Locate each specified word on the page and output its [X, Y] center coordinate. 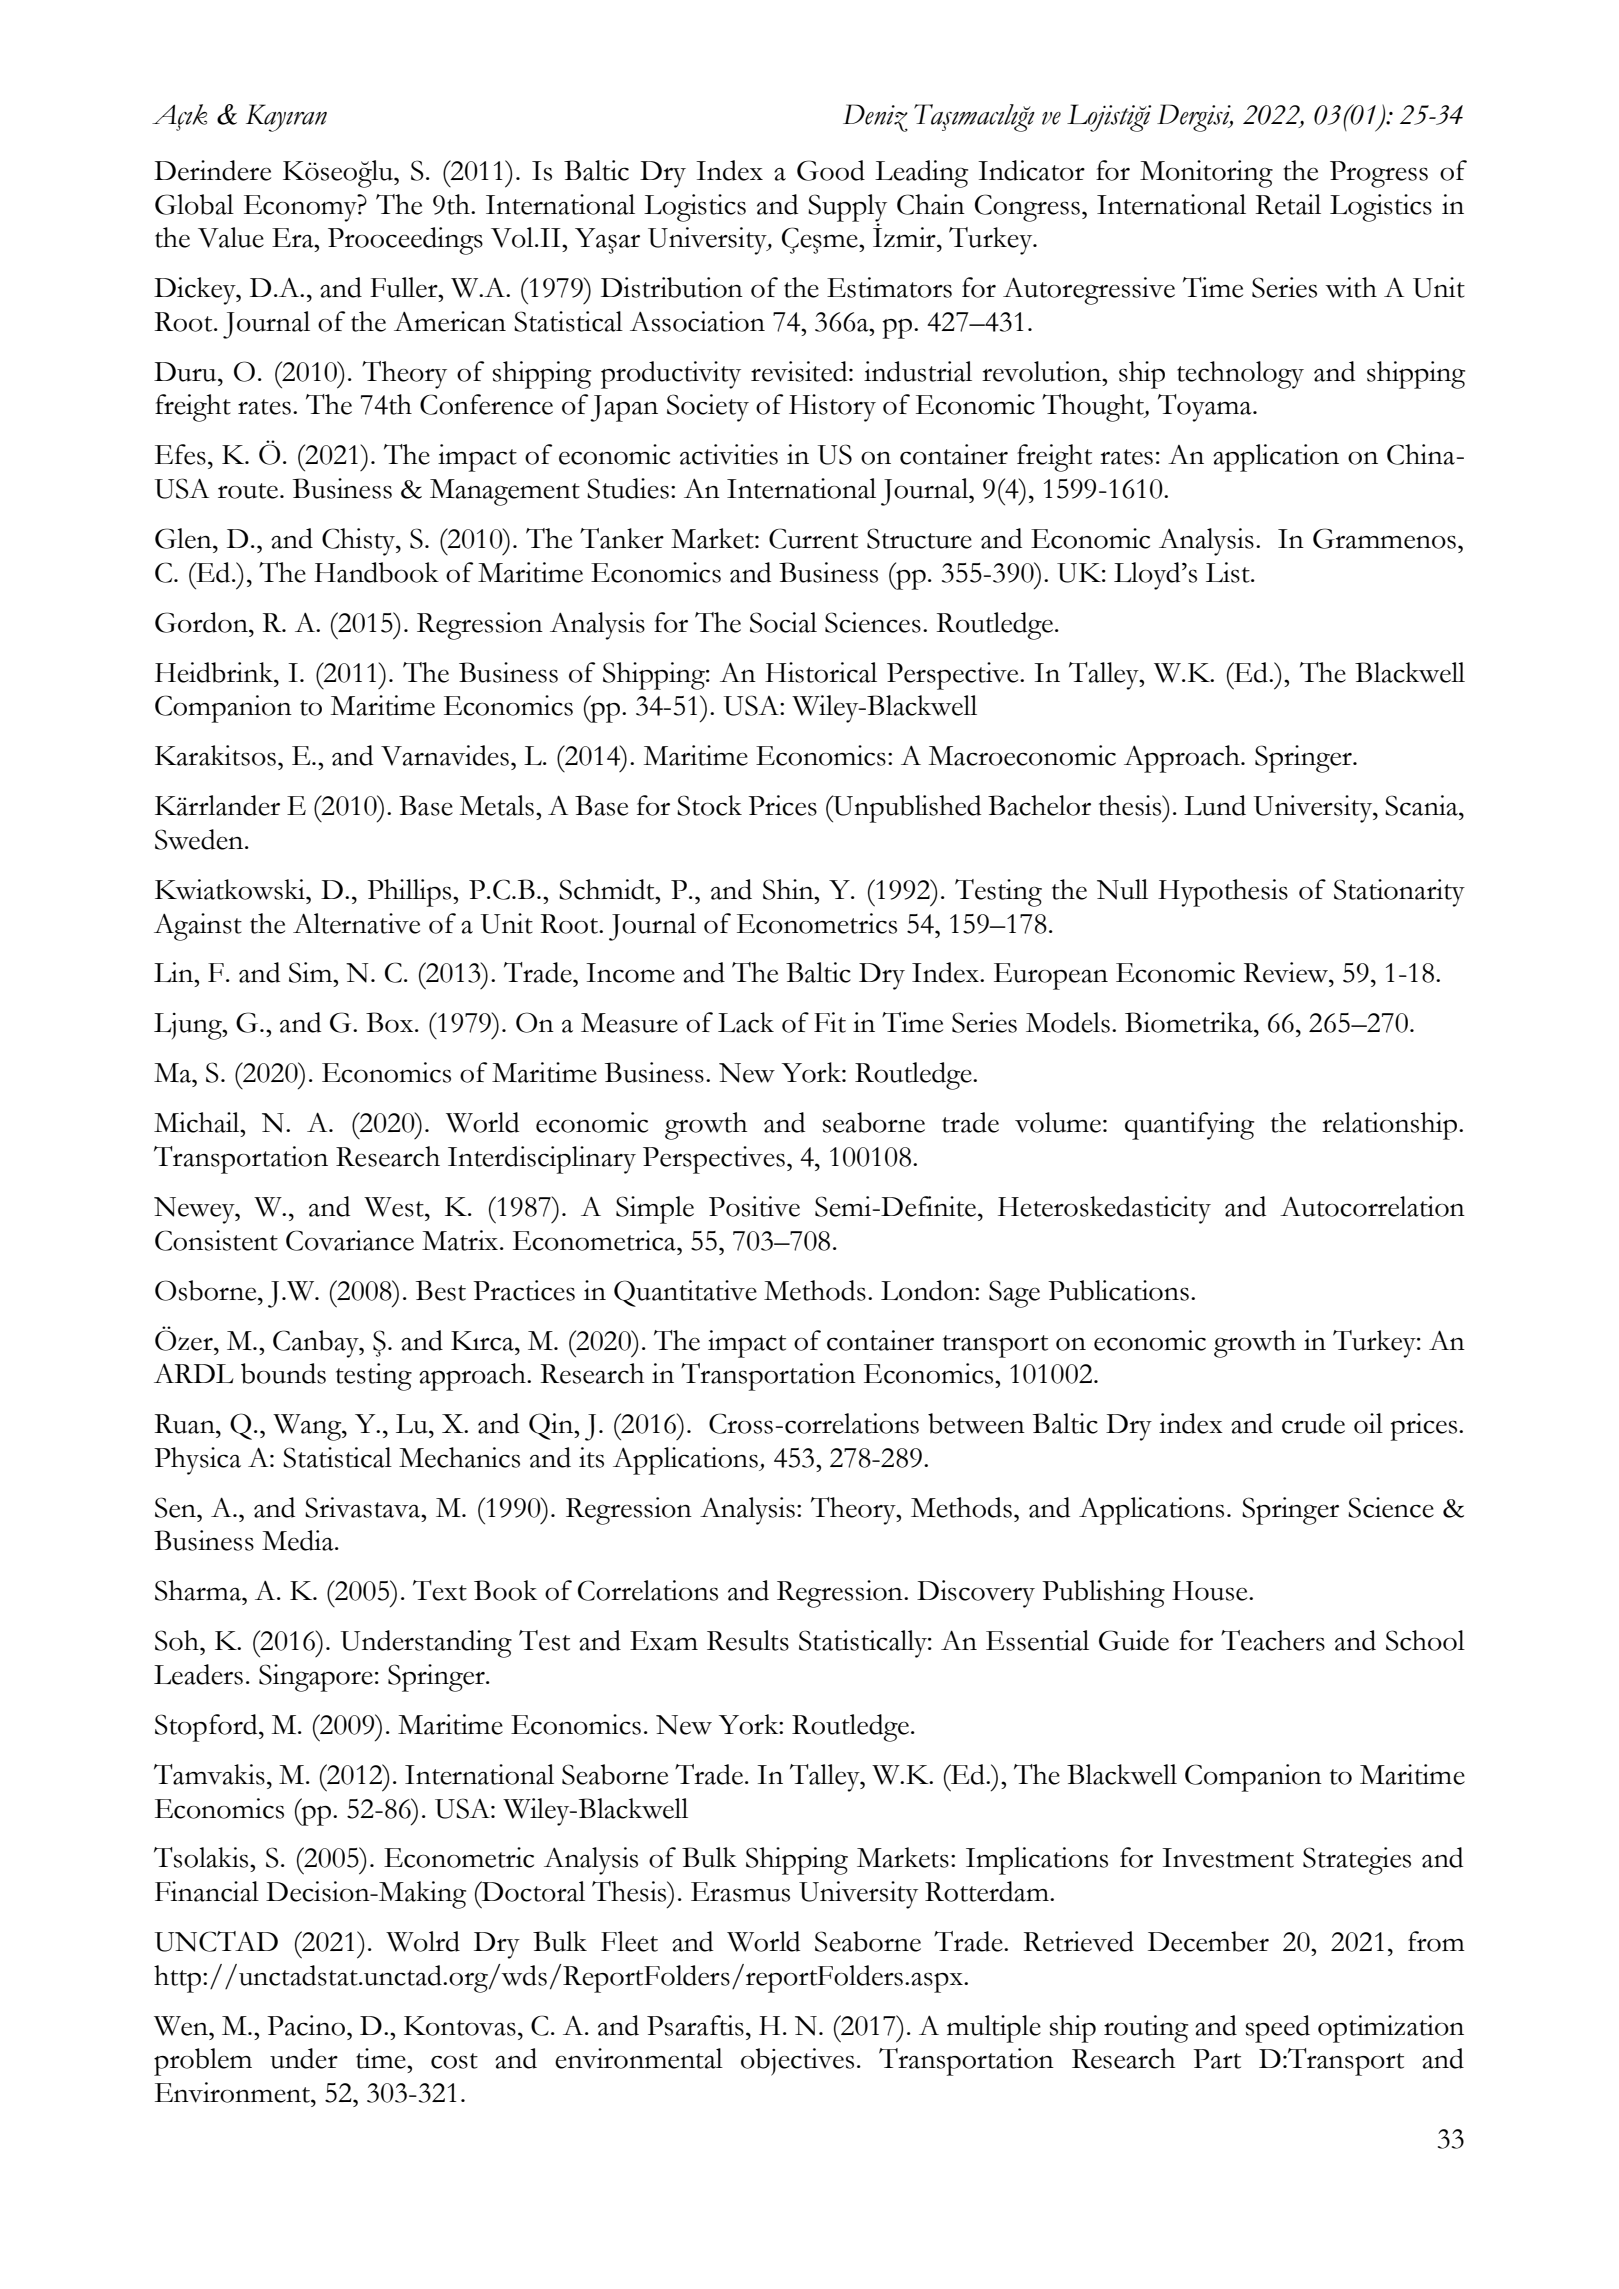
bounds [283, 1373]
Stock [709, 805]
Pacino [307, 2025]
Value [231, 237]
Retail [1288, 204]
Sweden [200, 839]
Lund [1215, 805]
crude [1313, 1423]
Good [831, 170]
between [976, 1423]
